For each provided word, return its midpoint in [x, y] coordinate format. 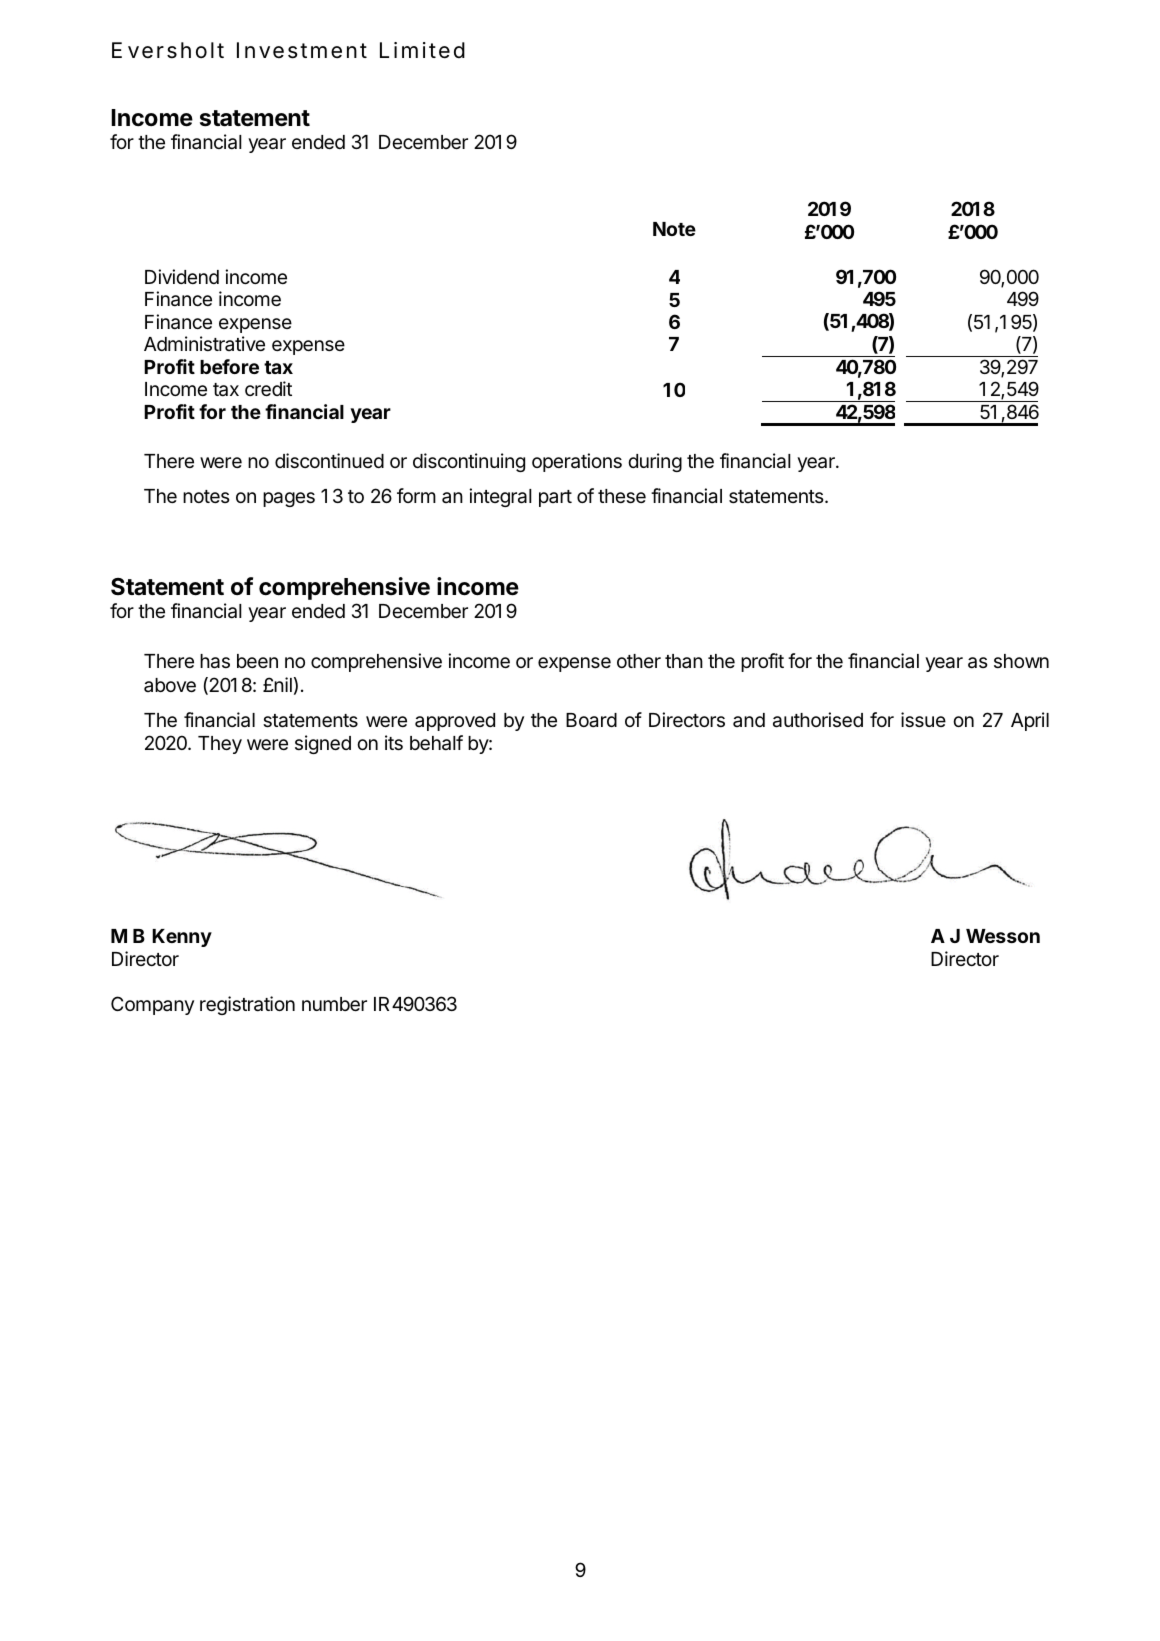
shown [1021, 661]
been [257, 661]
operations [577, 462]
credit [268, 388]
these [622, 496]
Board [591, 720]
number [334, 1004]
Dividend [182, 276]
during [655, 462]
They [220, 745]
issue [923, 719]
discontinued [329, 460]
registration [247, 1005]
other [639, 661]
